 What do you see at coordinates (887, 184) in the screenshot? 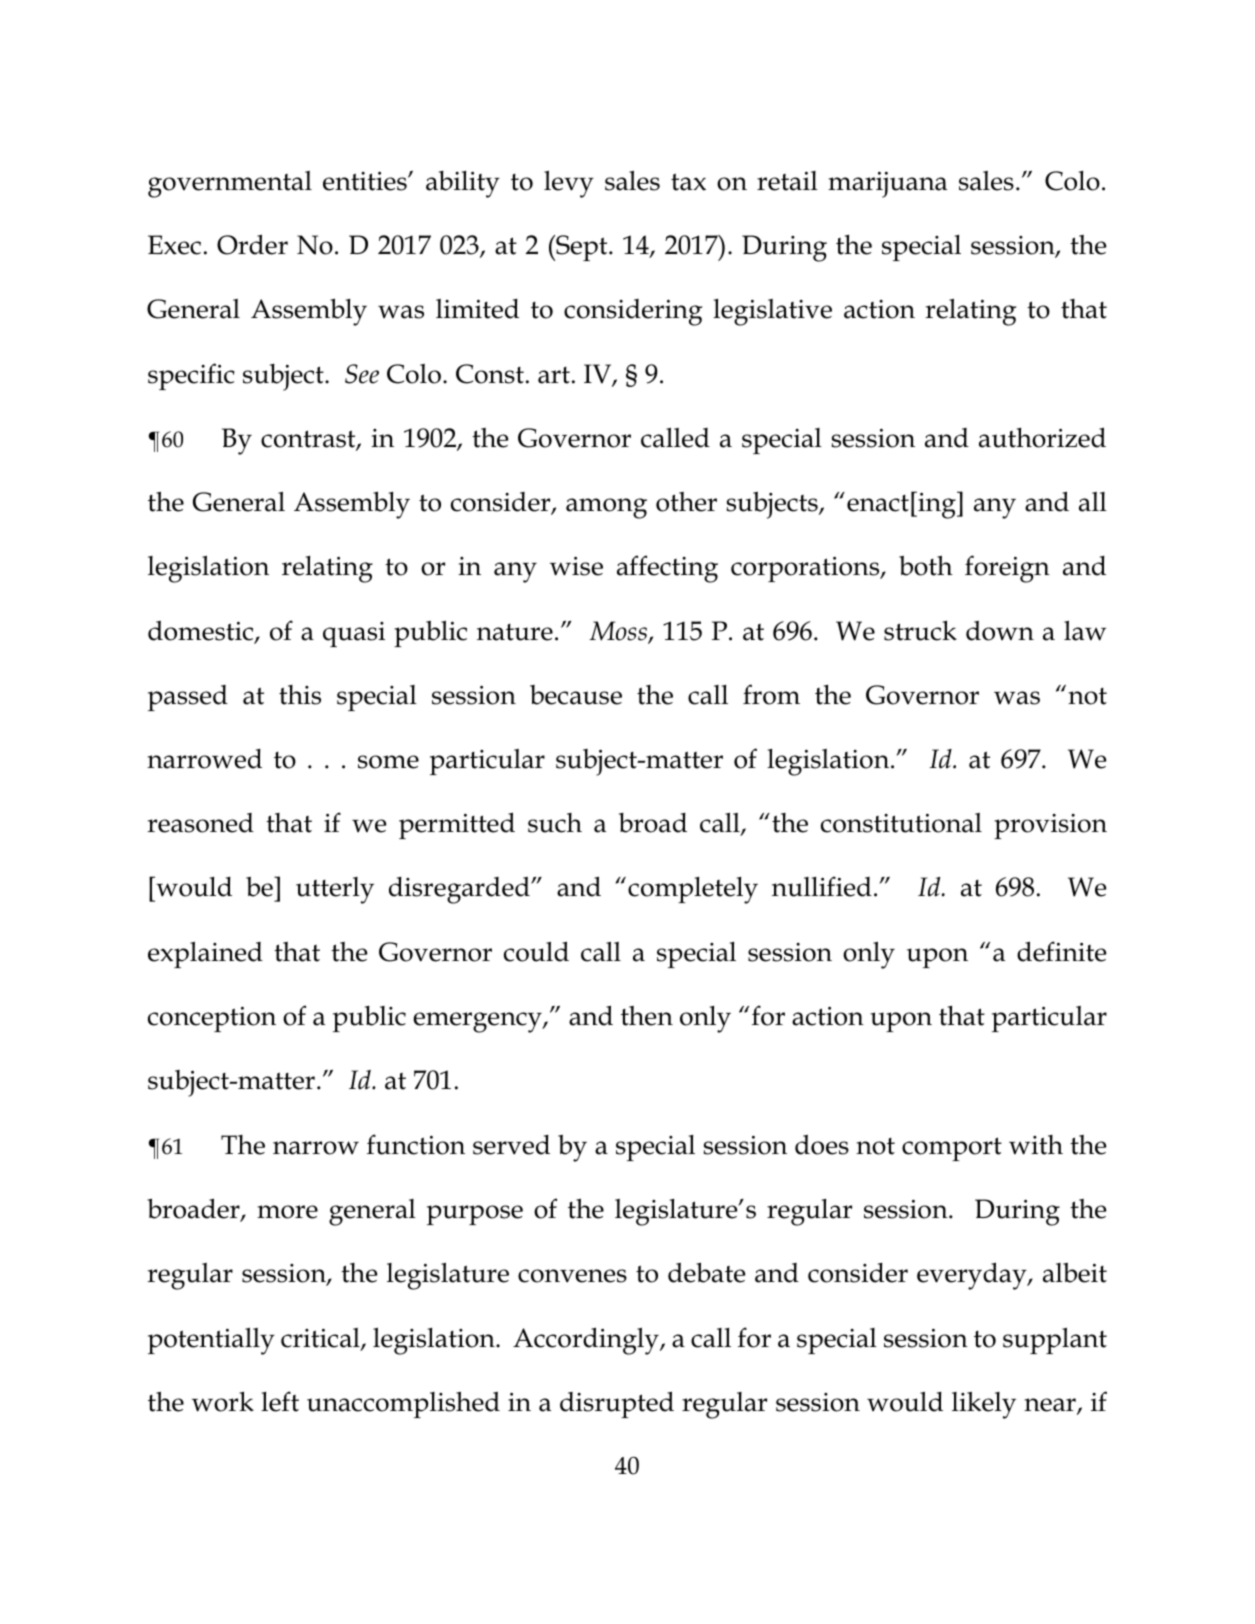
I see `marijuana` at bounding box center [887, 184].
